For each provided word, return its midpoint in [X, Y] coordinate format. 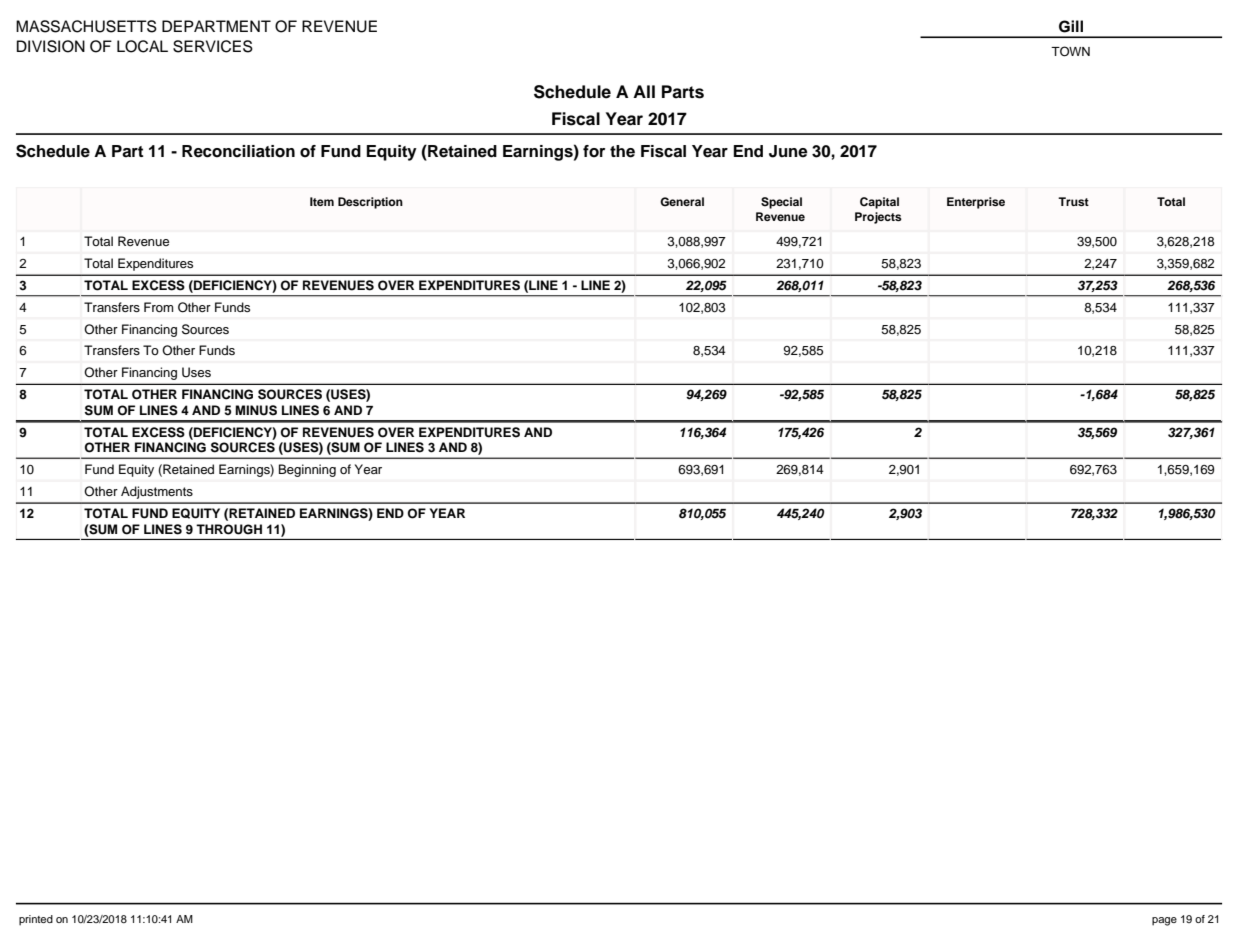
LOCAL [142, 46]
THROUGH [229, 529]
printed [36, 920]
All [644, 91]
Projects [878, 218]
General [682, 202]
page [1164, 921]
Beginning [307, 470]
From [158, 307]
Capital [879, 203]
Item [322, 201]
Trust [1073, 201]
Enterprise [976, 203]
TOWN [1070, 51]
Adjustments [157, 492]
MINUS [256, 410]
